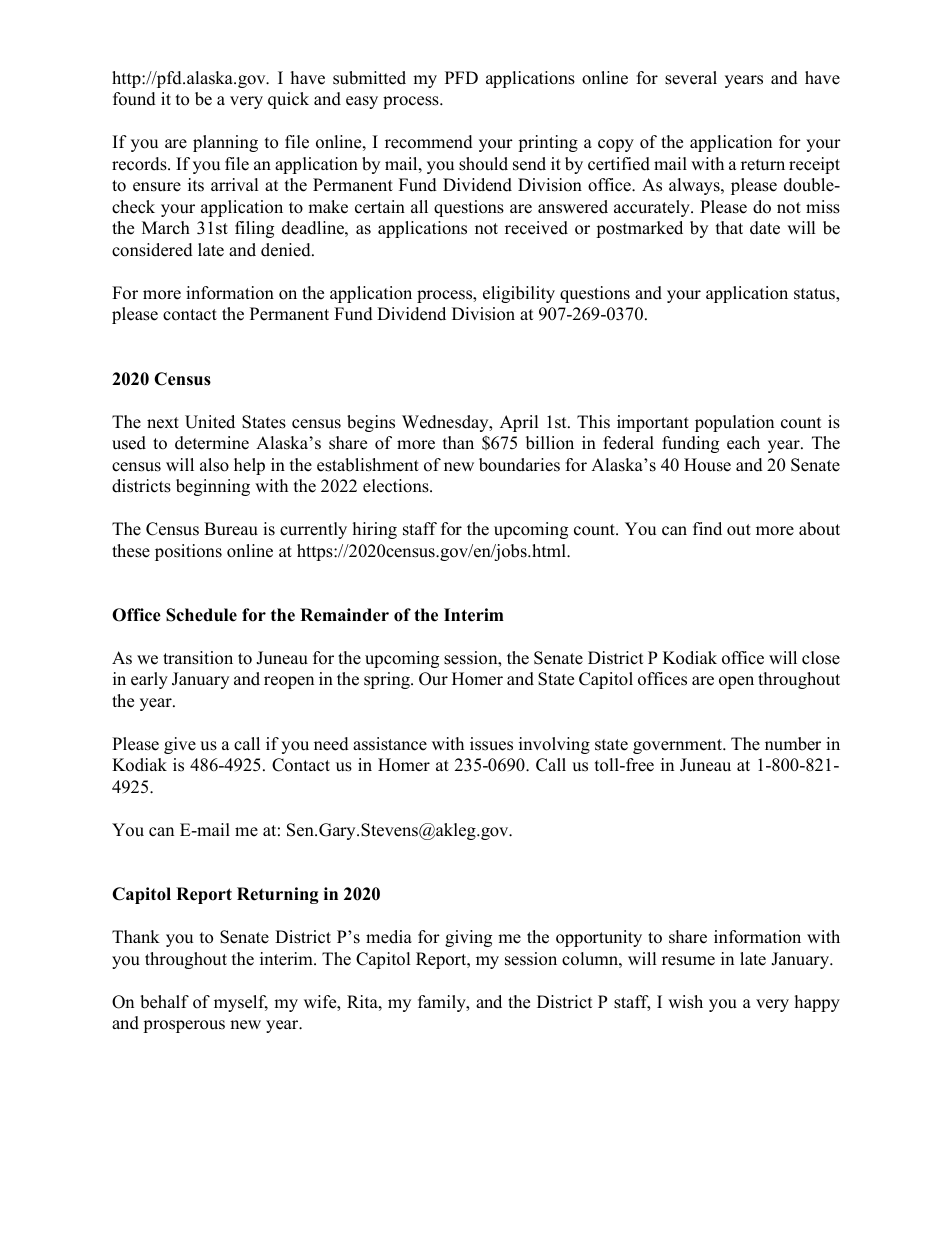 Image resolution: width=952 pixels, height=1233 pixels. Describe the element at coordinates (152, 250) in the page. I see `considered` at that location.
